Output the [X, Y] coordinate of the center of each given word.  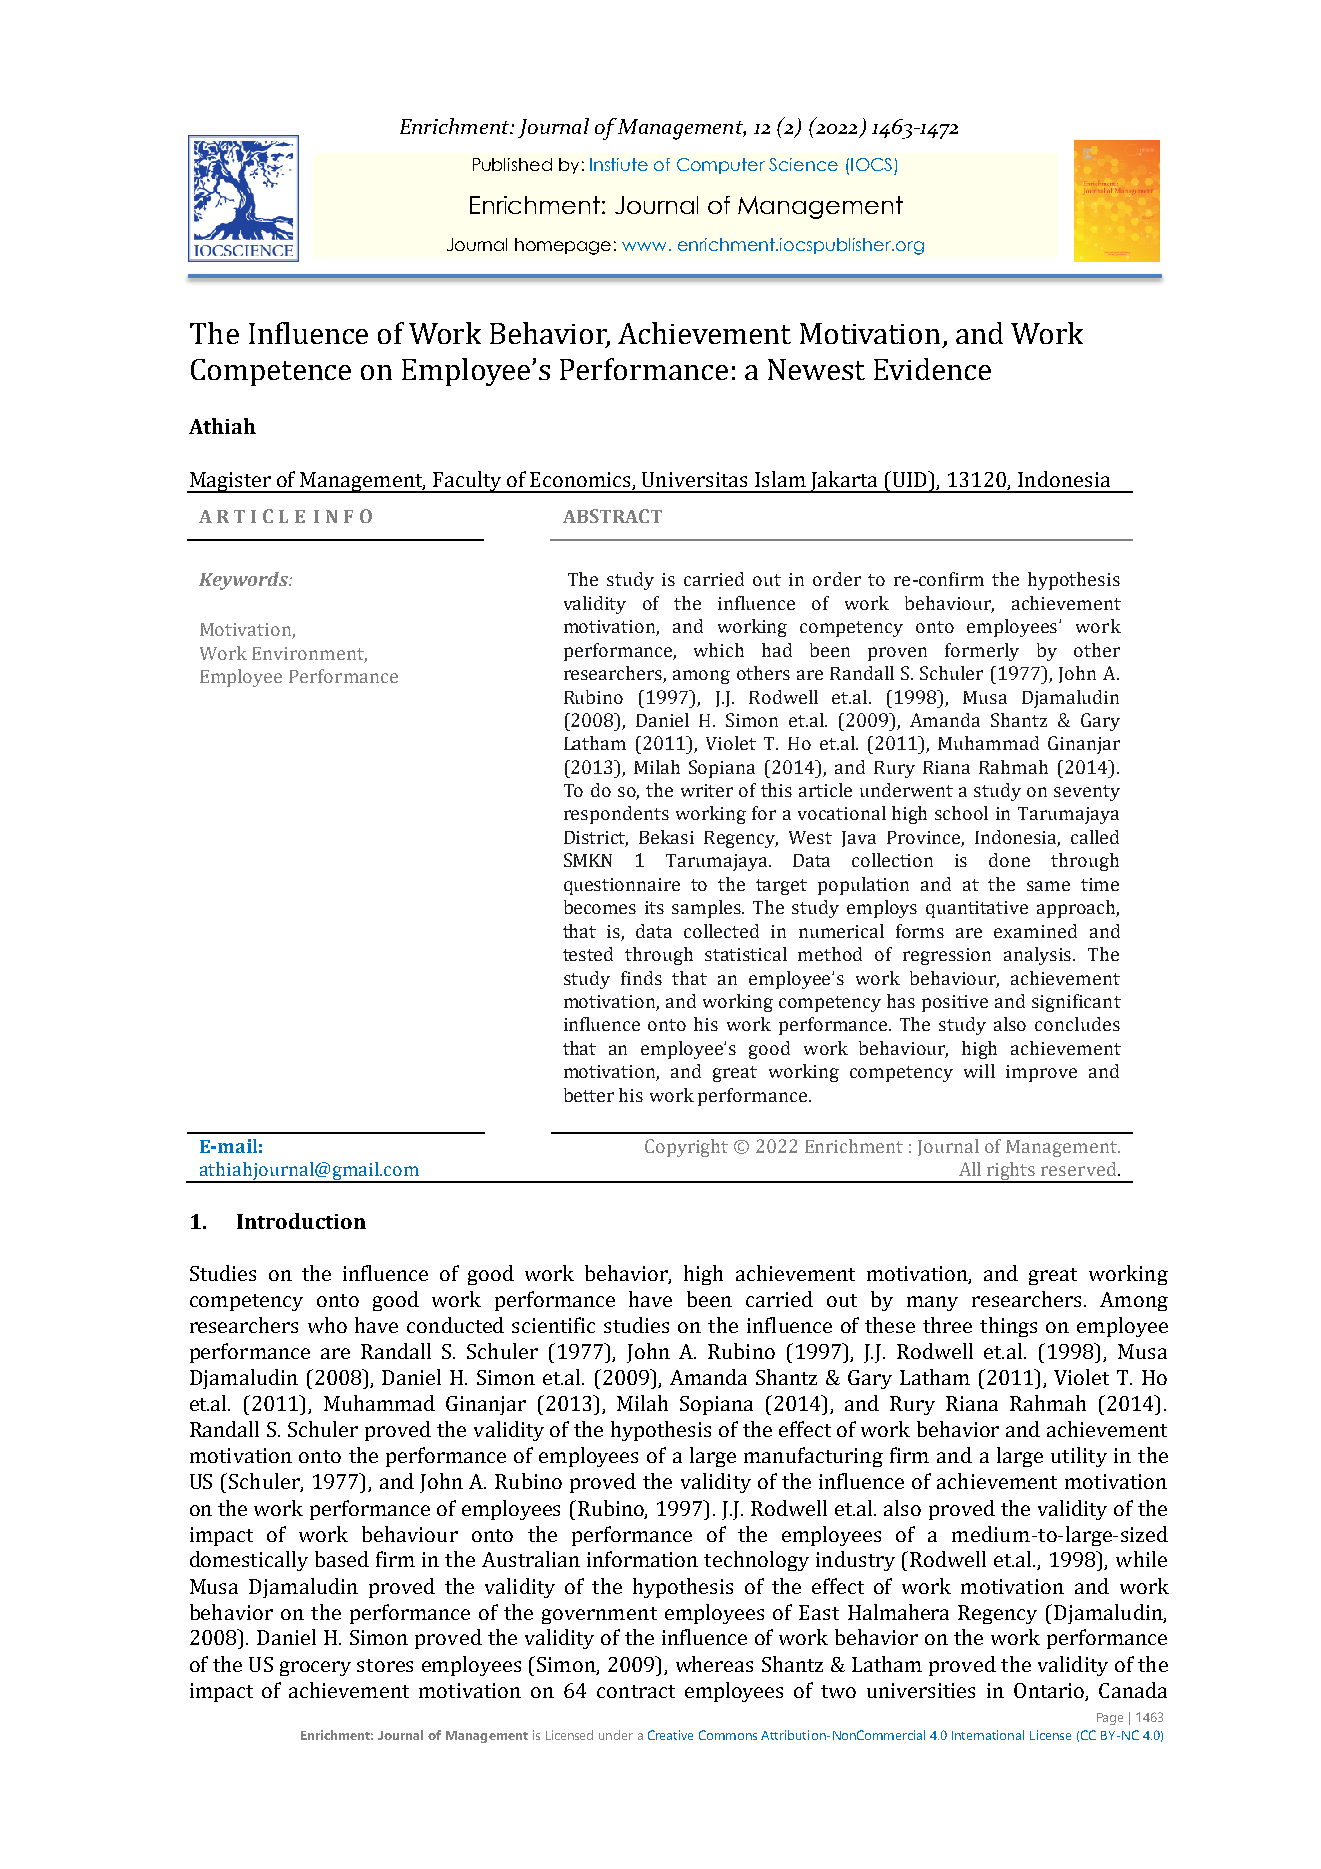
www [644, 246]
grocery [315, 1668]
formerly [982, 652]
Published [512, 164]
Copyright [686, 1148]
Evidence [932, 369]
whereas [714, 1664]
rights [1011, 1172]
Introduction [301, 1221]
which [719, 650]
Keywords [244, 581]
